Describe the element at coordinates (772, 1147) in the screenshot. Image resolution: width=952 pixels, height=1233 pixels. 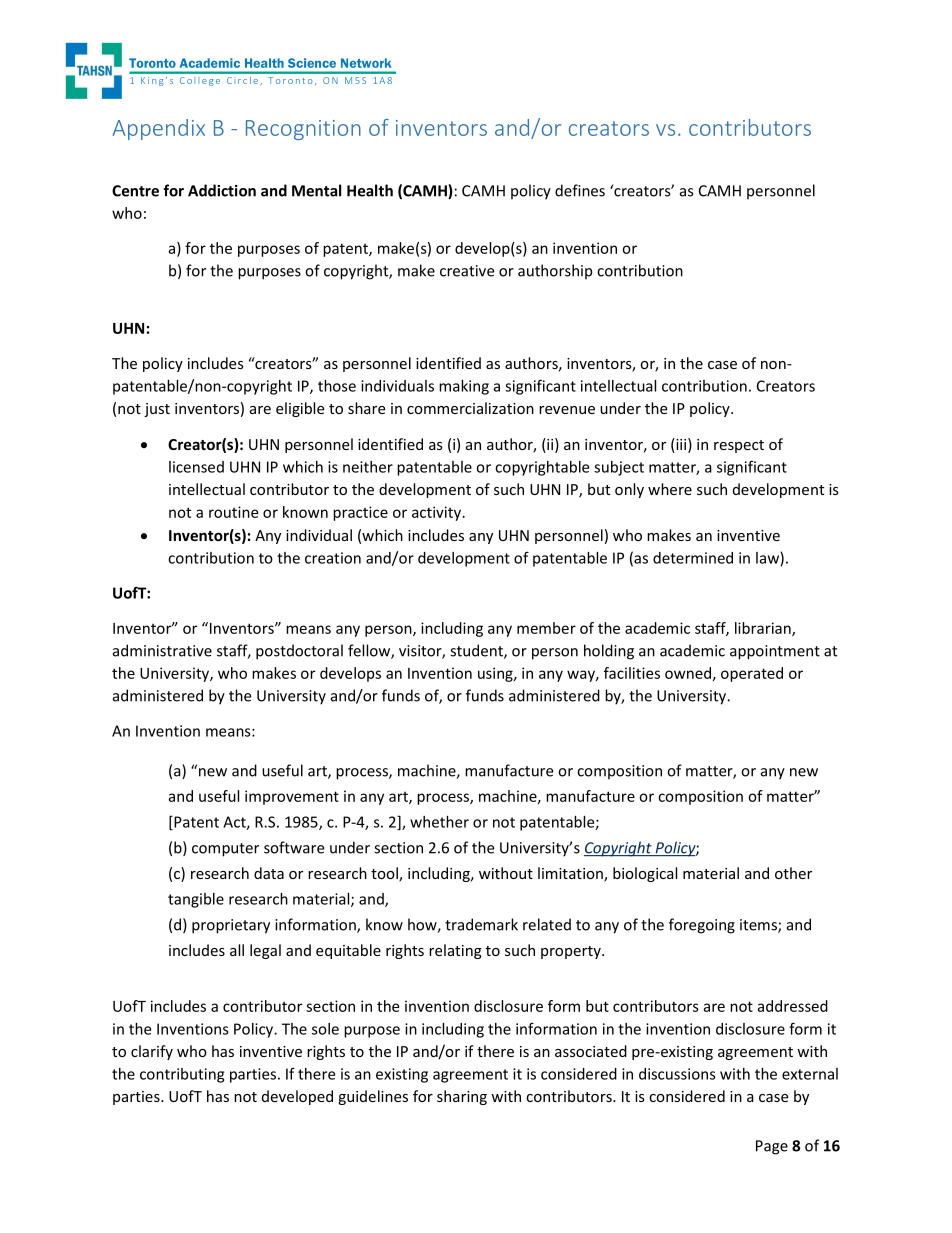
I see `Page` at that location.
